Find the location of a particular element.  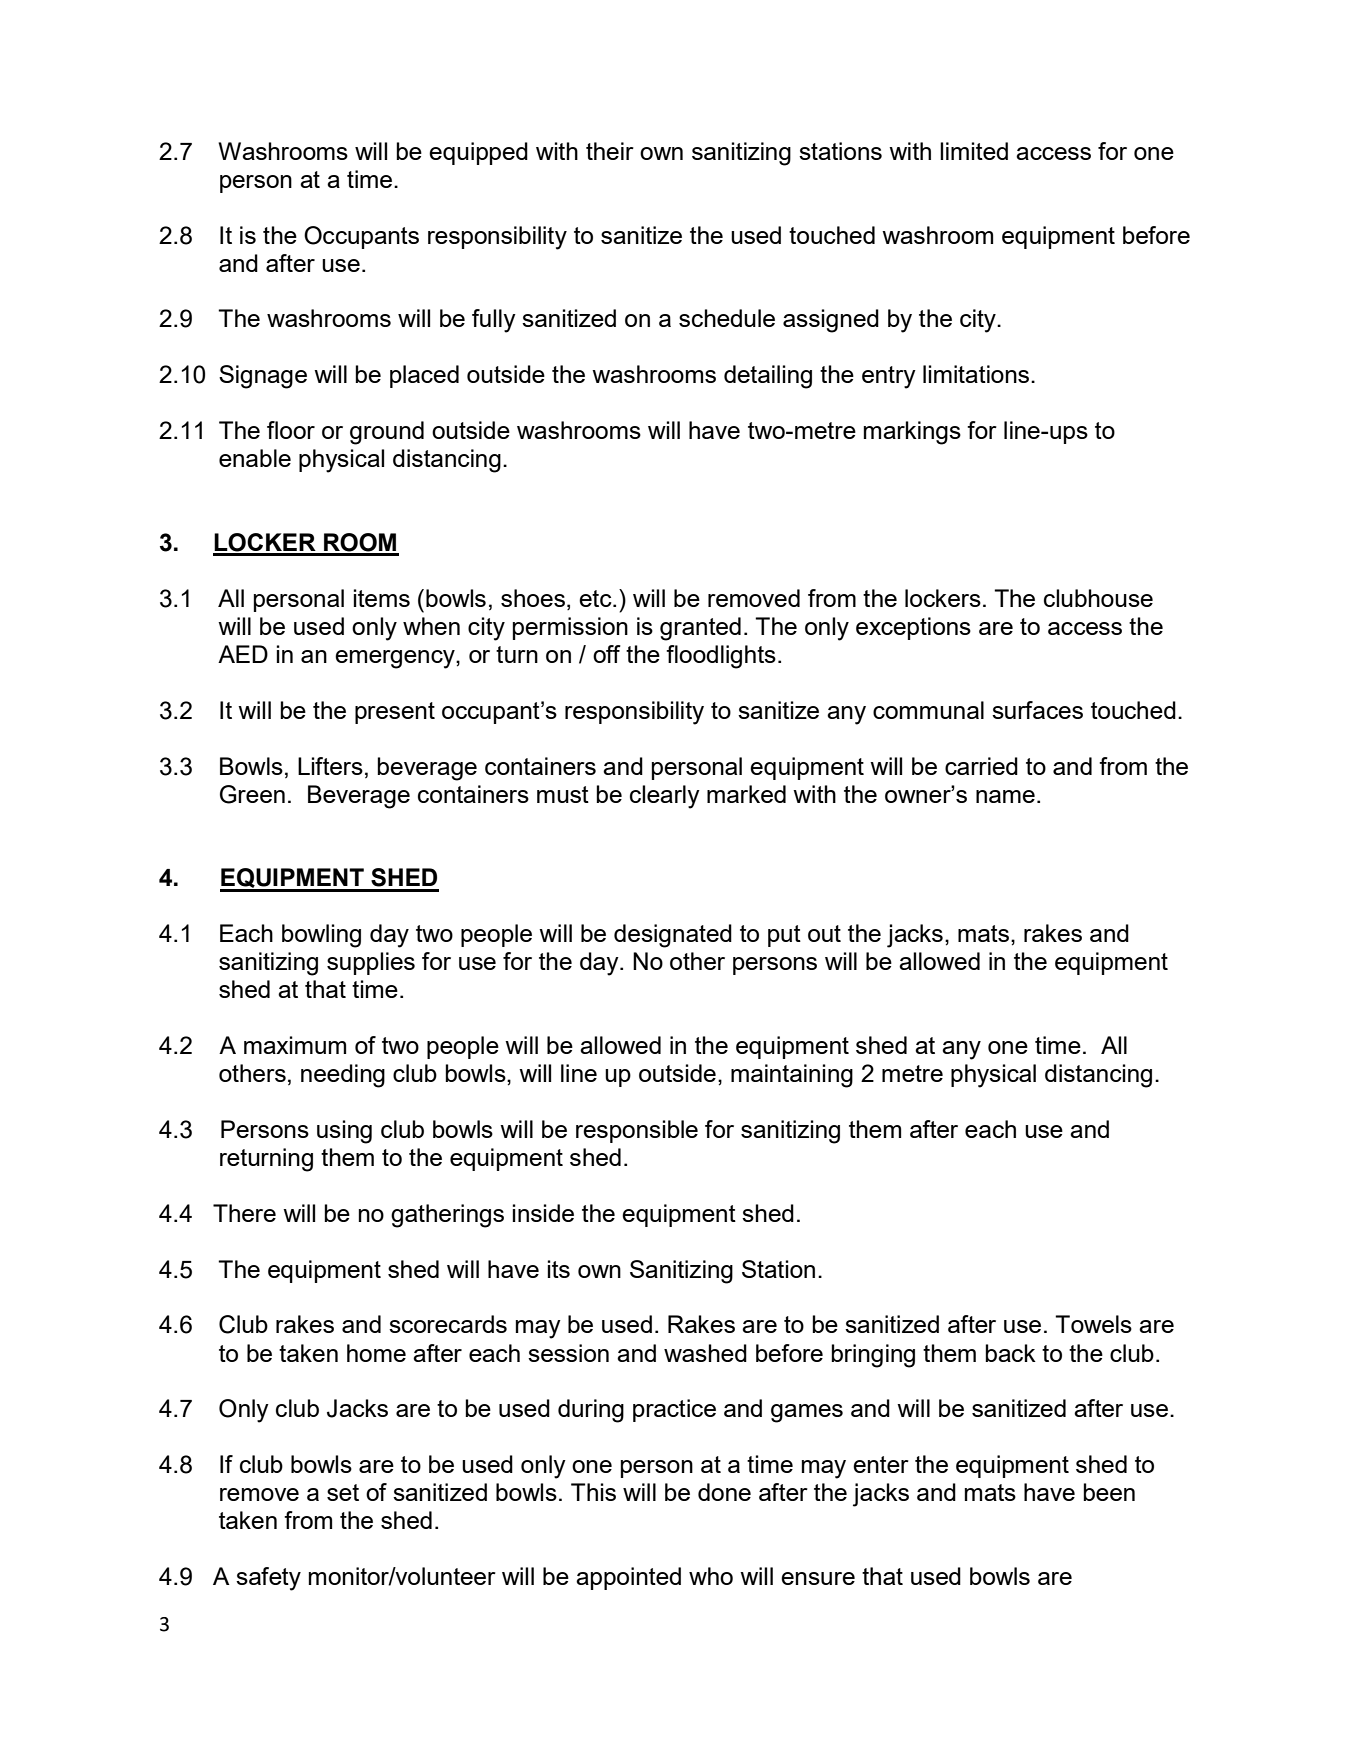

Towels is located at coordinates (1093, 1324).
